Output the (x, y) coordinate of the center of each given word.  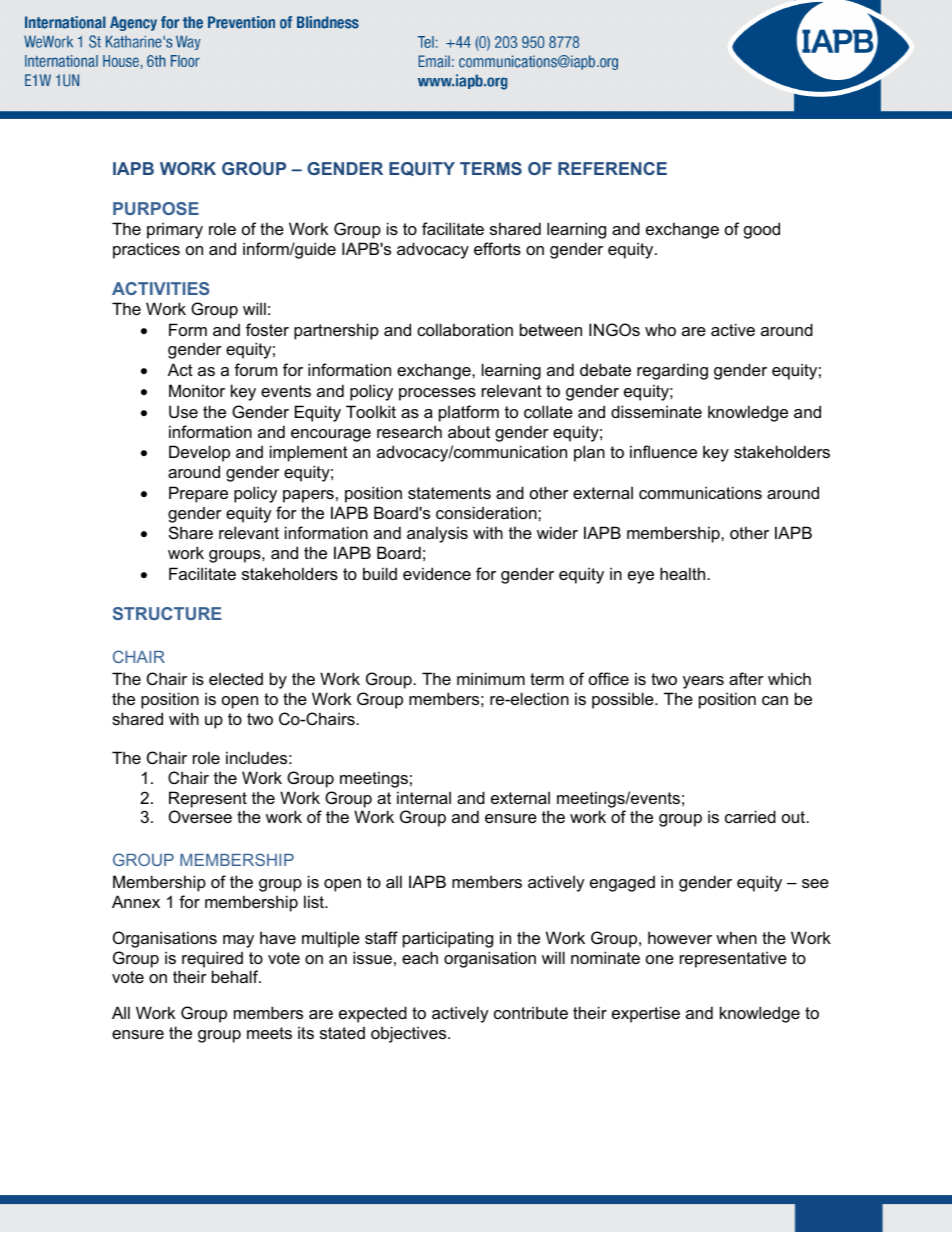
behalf (236, 976)
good (762, 230)
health (684, 573)
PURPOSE (156, 208)
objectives (410, 1034)
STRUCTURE (167, 613)
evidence (437, 573)
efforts (497, 248)
